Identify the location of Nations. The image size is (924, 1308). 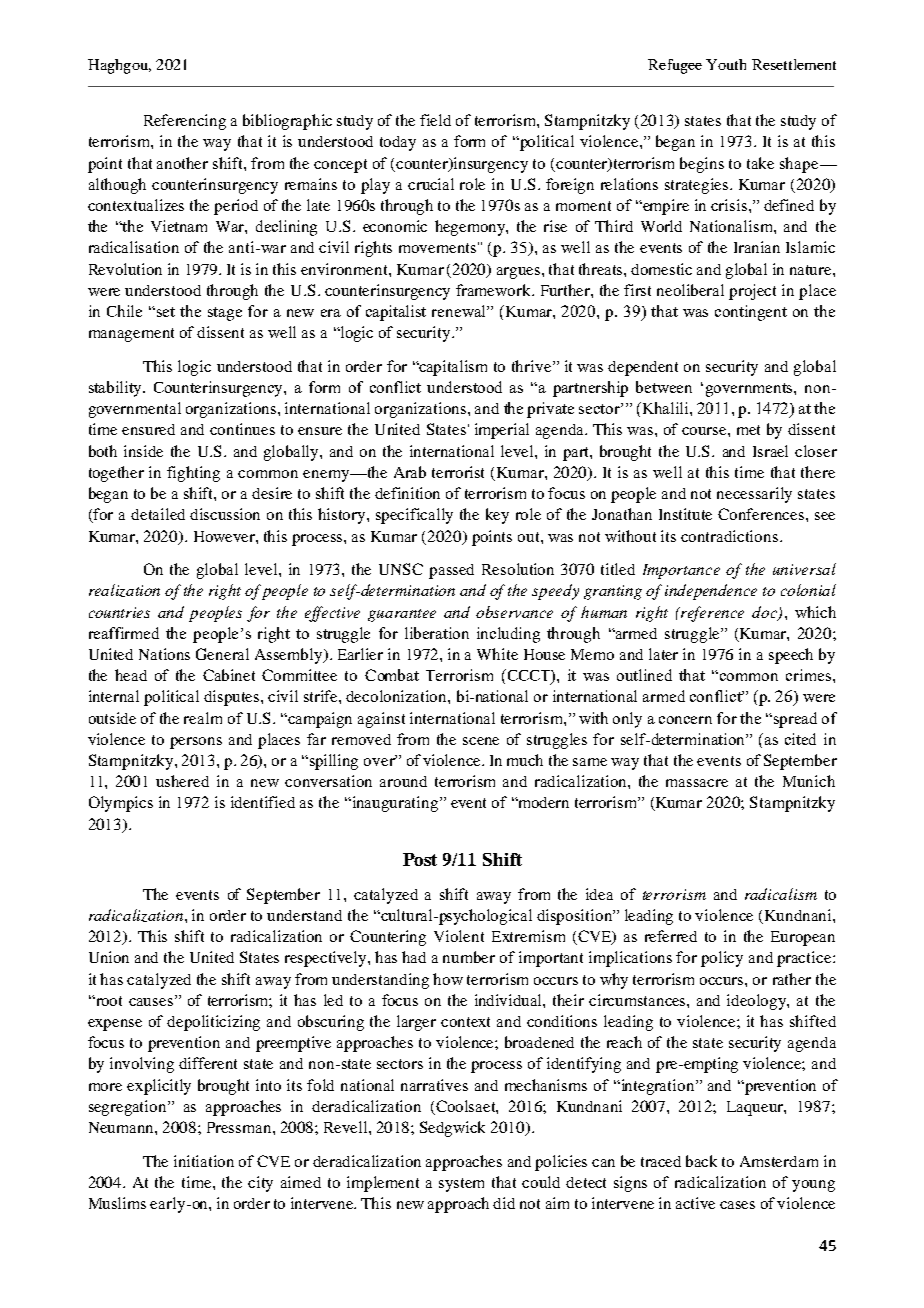
(164, 654).
